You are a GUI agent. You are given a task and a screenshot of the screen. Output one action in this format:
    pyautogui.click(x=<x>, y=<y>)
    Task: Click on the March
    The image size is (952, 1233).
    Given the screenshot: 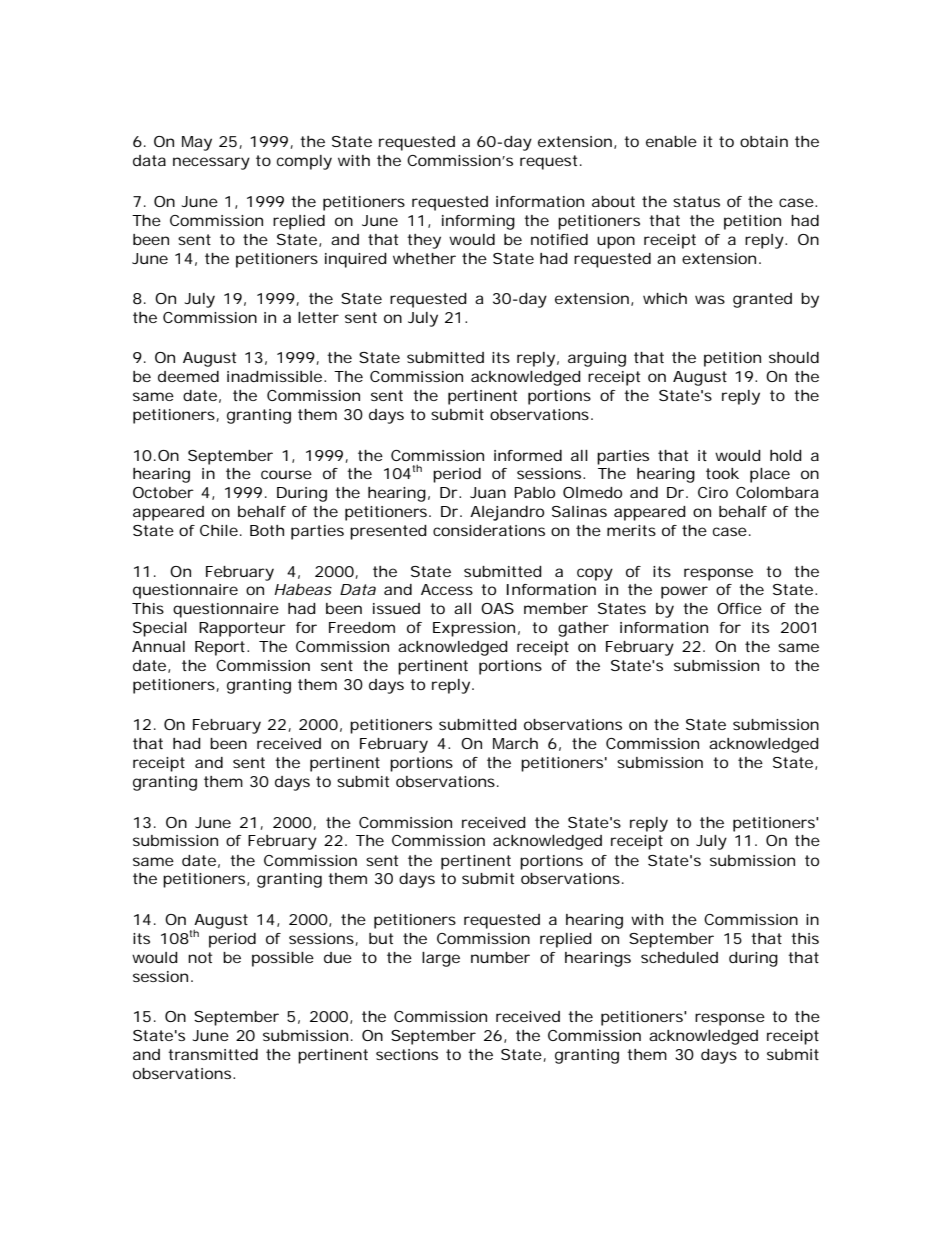 What is the action you would take?
    pyautogui.click(x=515, y=743)
